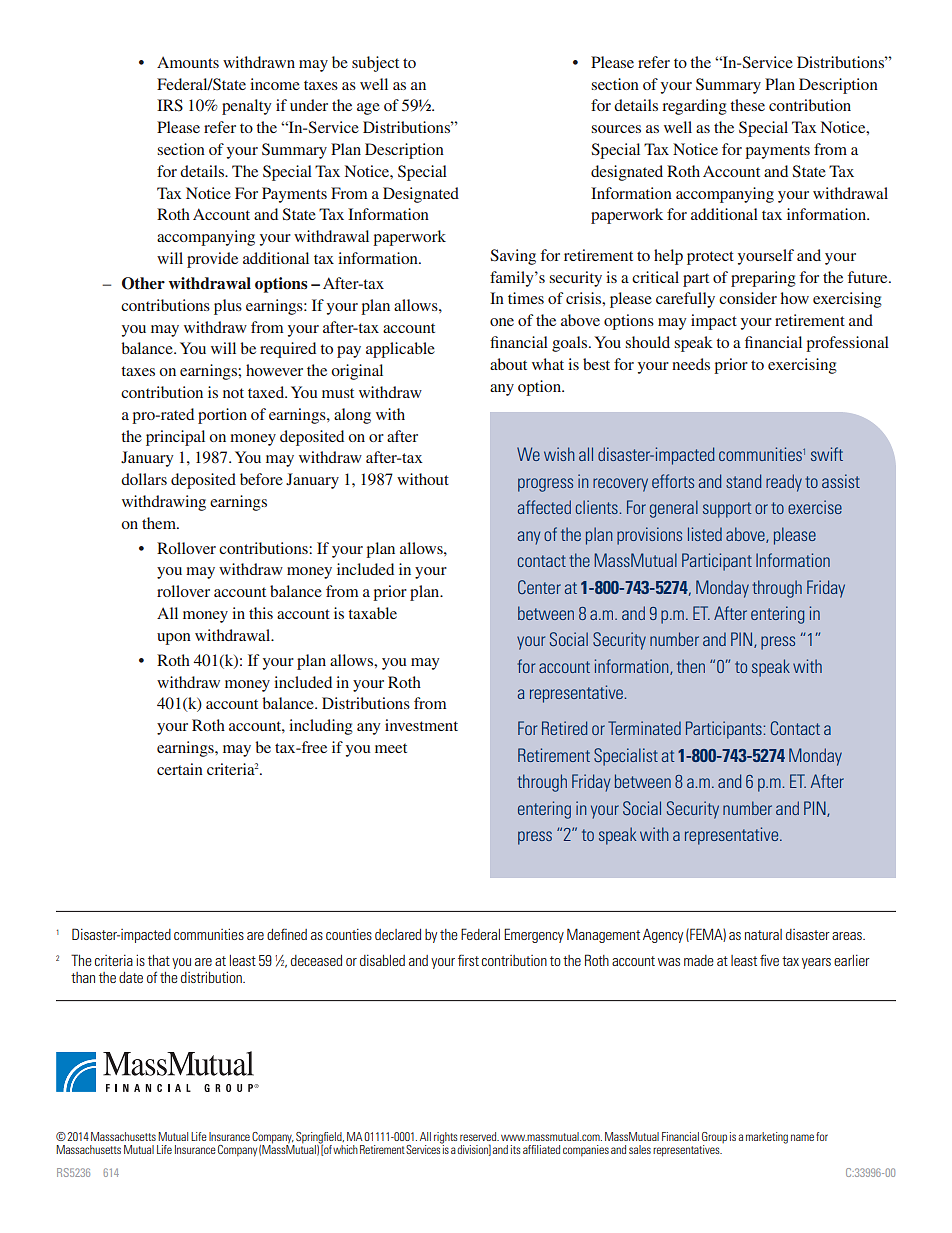 The height and width of the screenshot is (1233, 952). Describe the element at coordinates (421, 725) in the screenshot. I see `investment` at that location.
